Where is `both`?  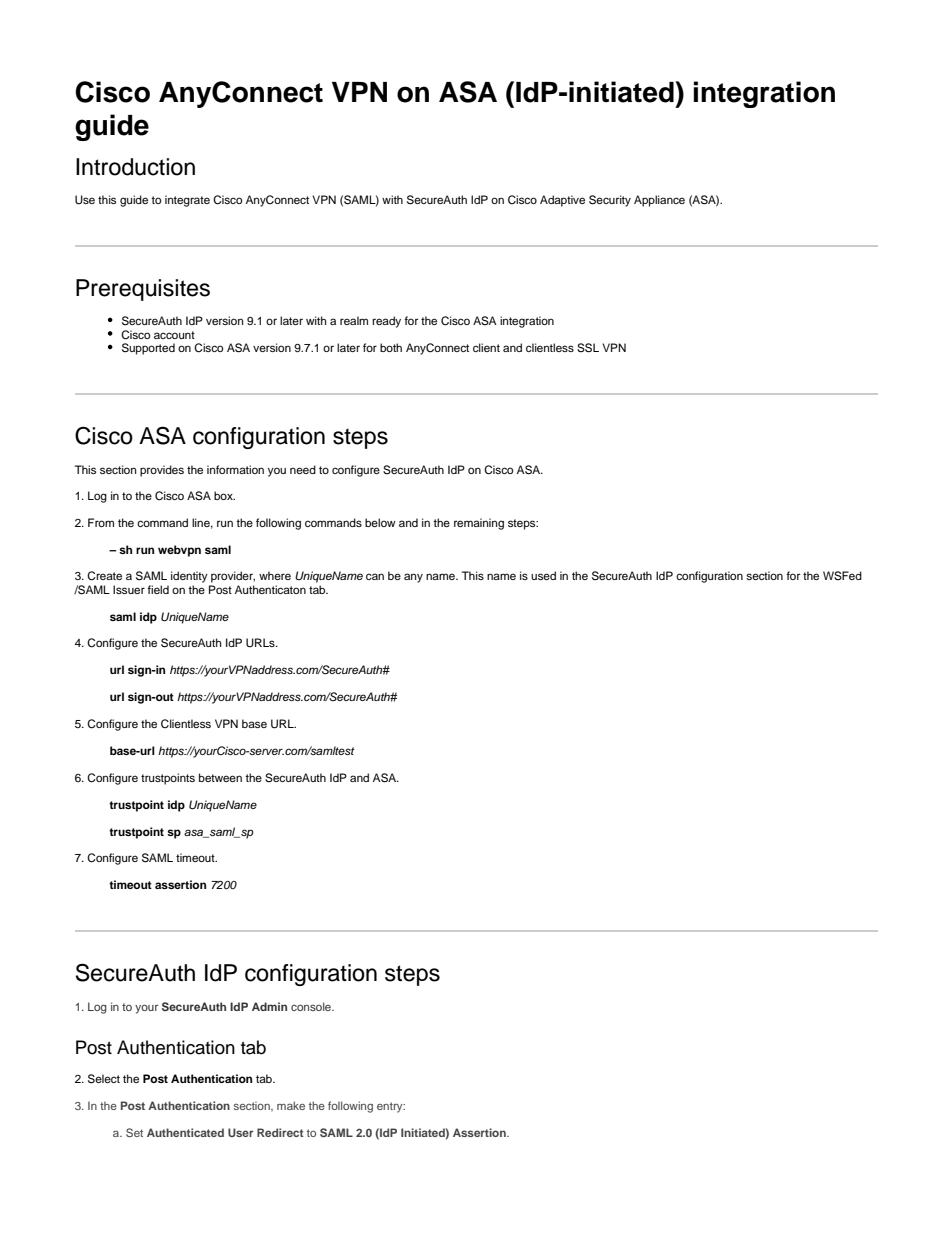 both is located at coordinates (391, 347).
